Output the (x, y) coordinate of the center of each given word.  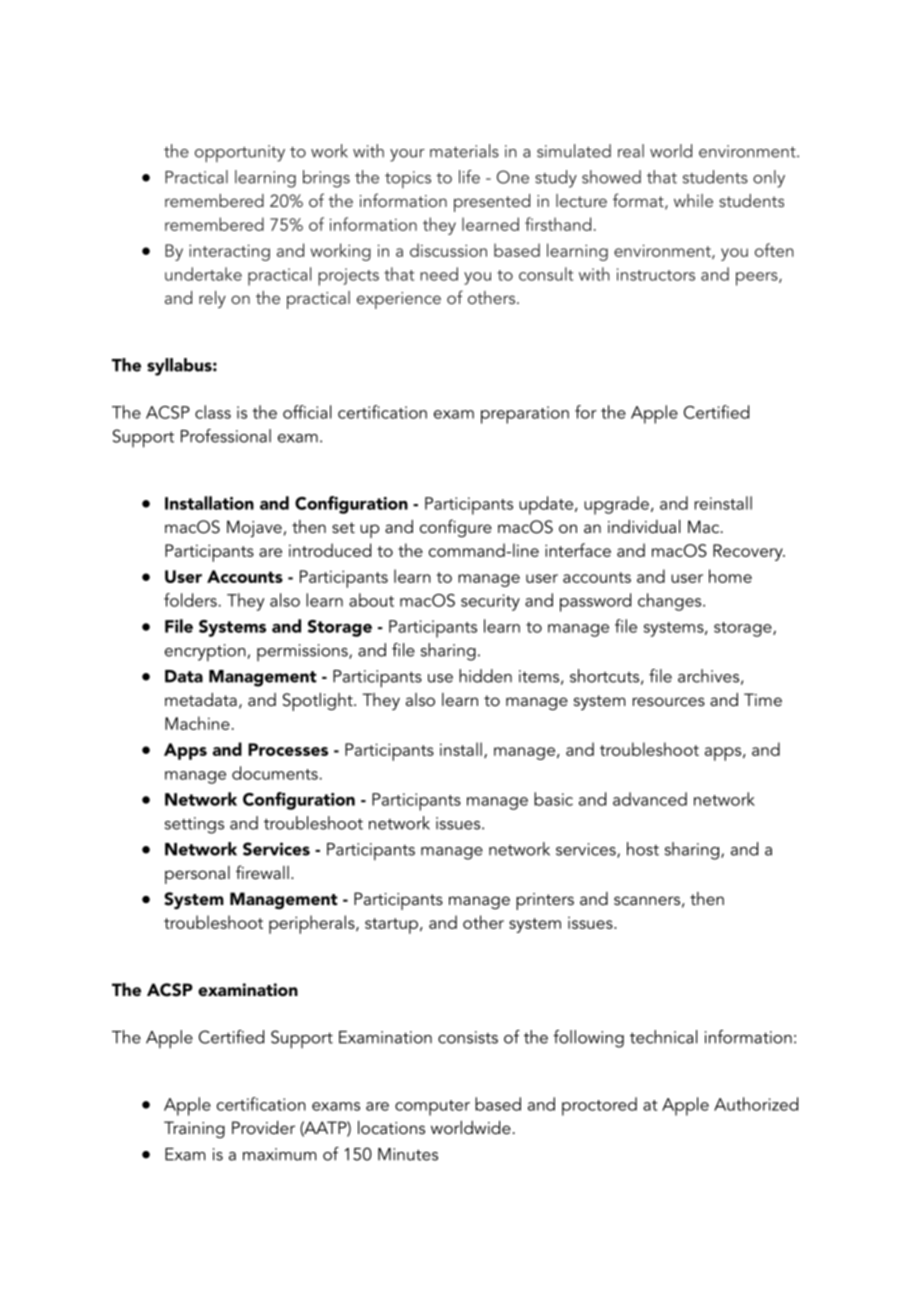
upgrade (616, 505)
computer (432, 1108)
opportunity (240, 154)
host (643, 849)
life (469, 177)
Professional (226, 436)
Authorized (756, 1104)
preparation (525, 415)
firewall (262, 872)
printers (545, 901)
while (693, 200)
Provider (263, 1127)
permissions (303, 652)
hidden (485, 676)
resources (669, 701)
